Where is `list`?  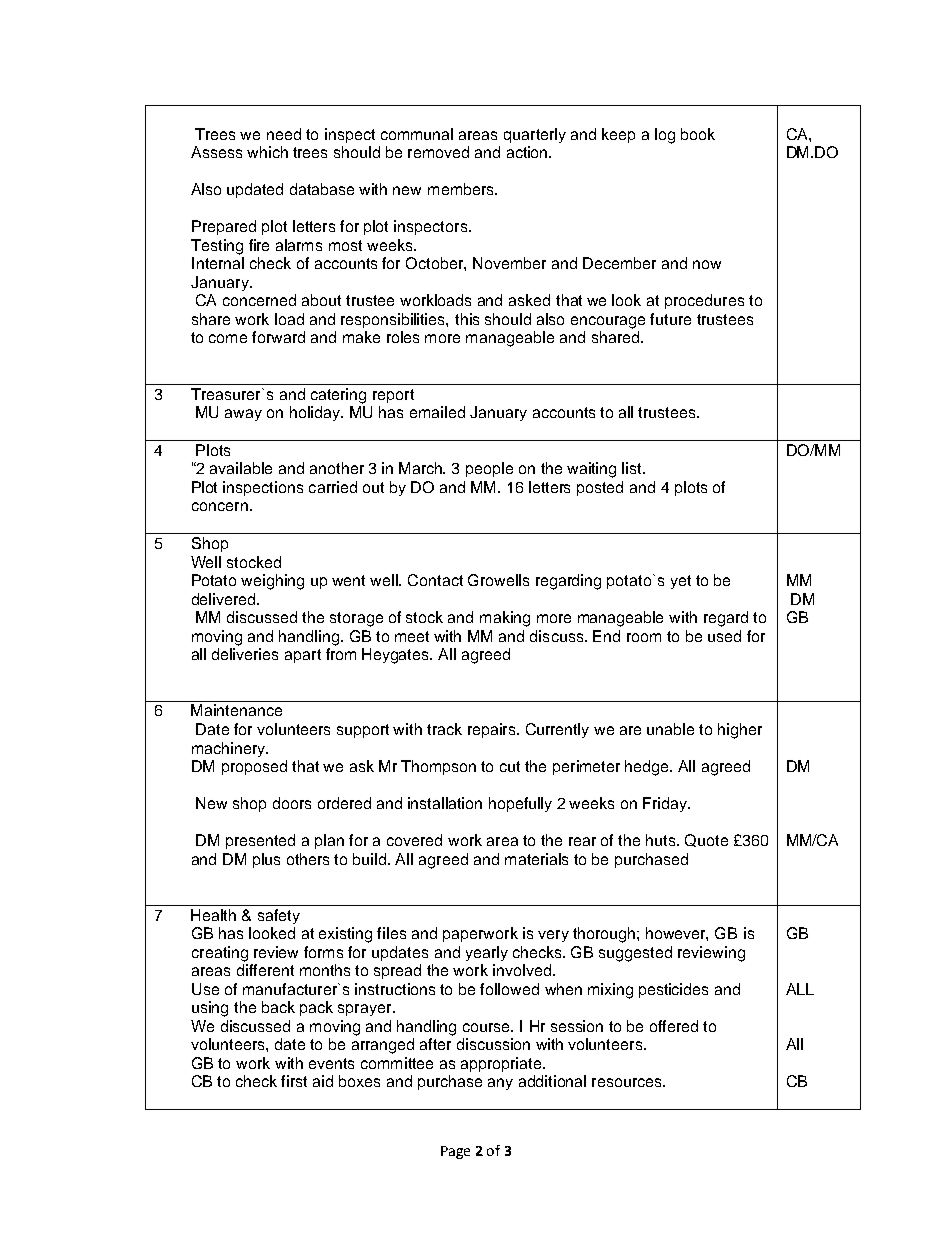 list is located at coordinates (633, 468).
